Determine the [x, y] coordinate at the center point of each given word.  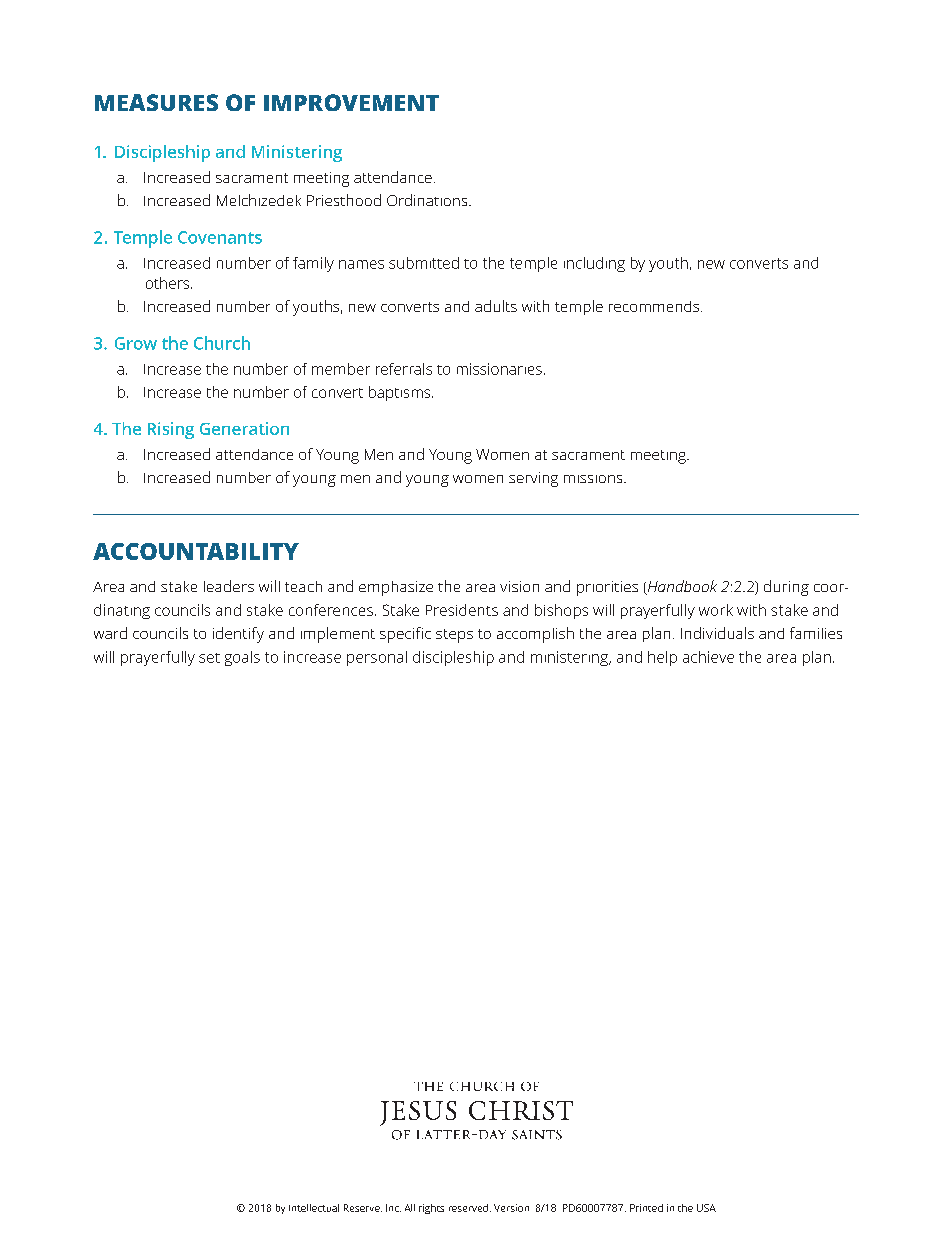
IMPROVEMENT [351, 102]
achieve [708, 657]
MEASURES [156, 102]
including [594, 264]
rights [431, 1209]
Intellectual [314, 1208]
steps [454, 636]
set [209, 658]
